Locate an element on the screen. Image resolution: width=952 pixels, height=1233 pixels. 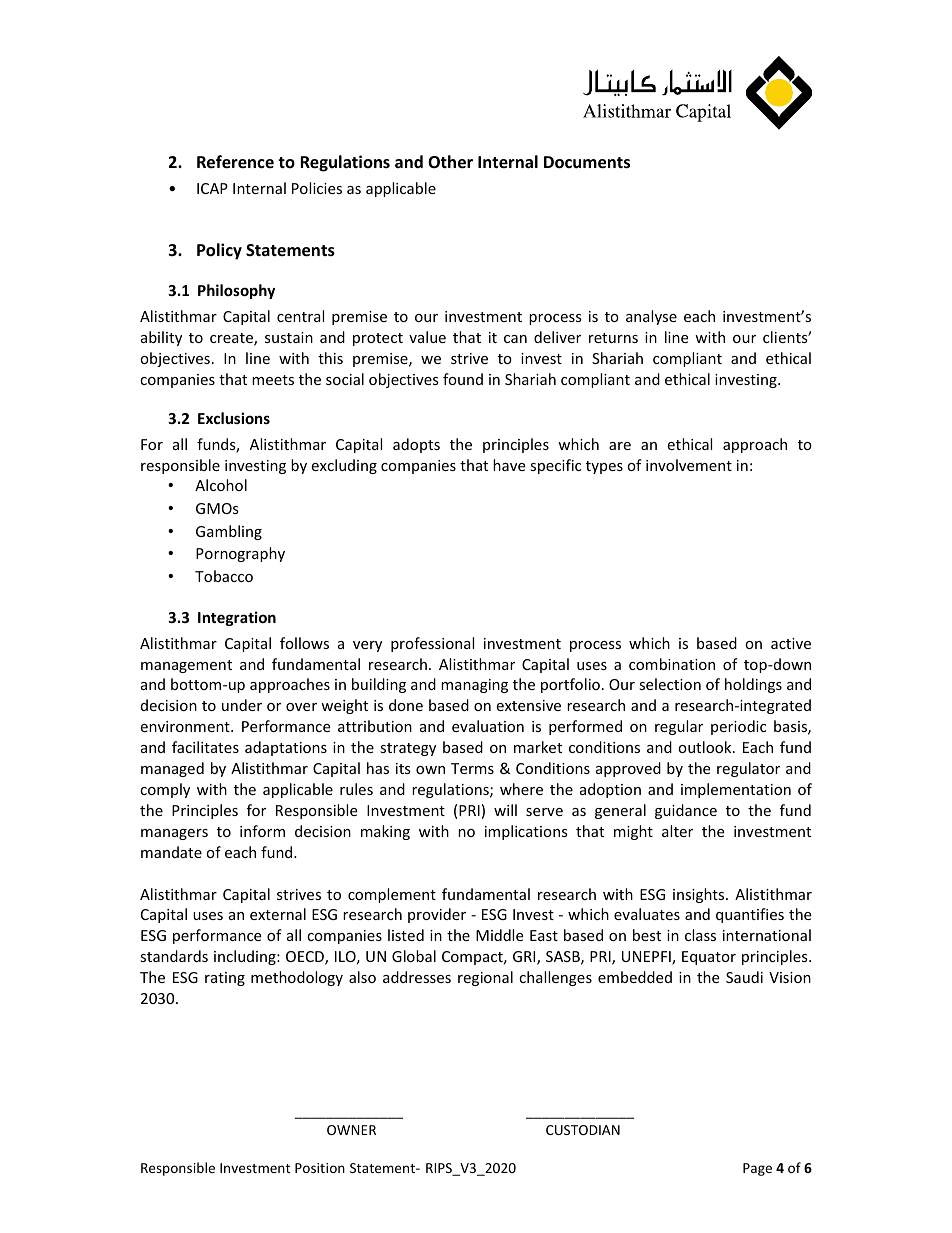
guidance is located at coordinates (686, 811).
